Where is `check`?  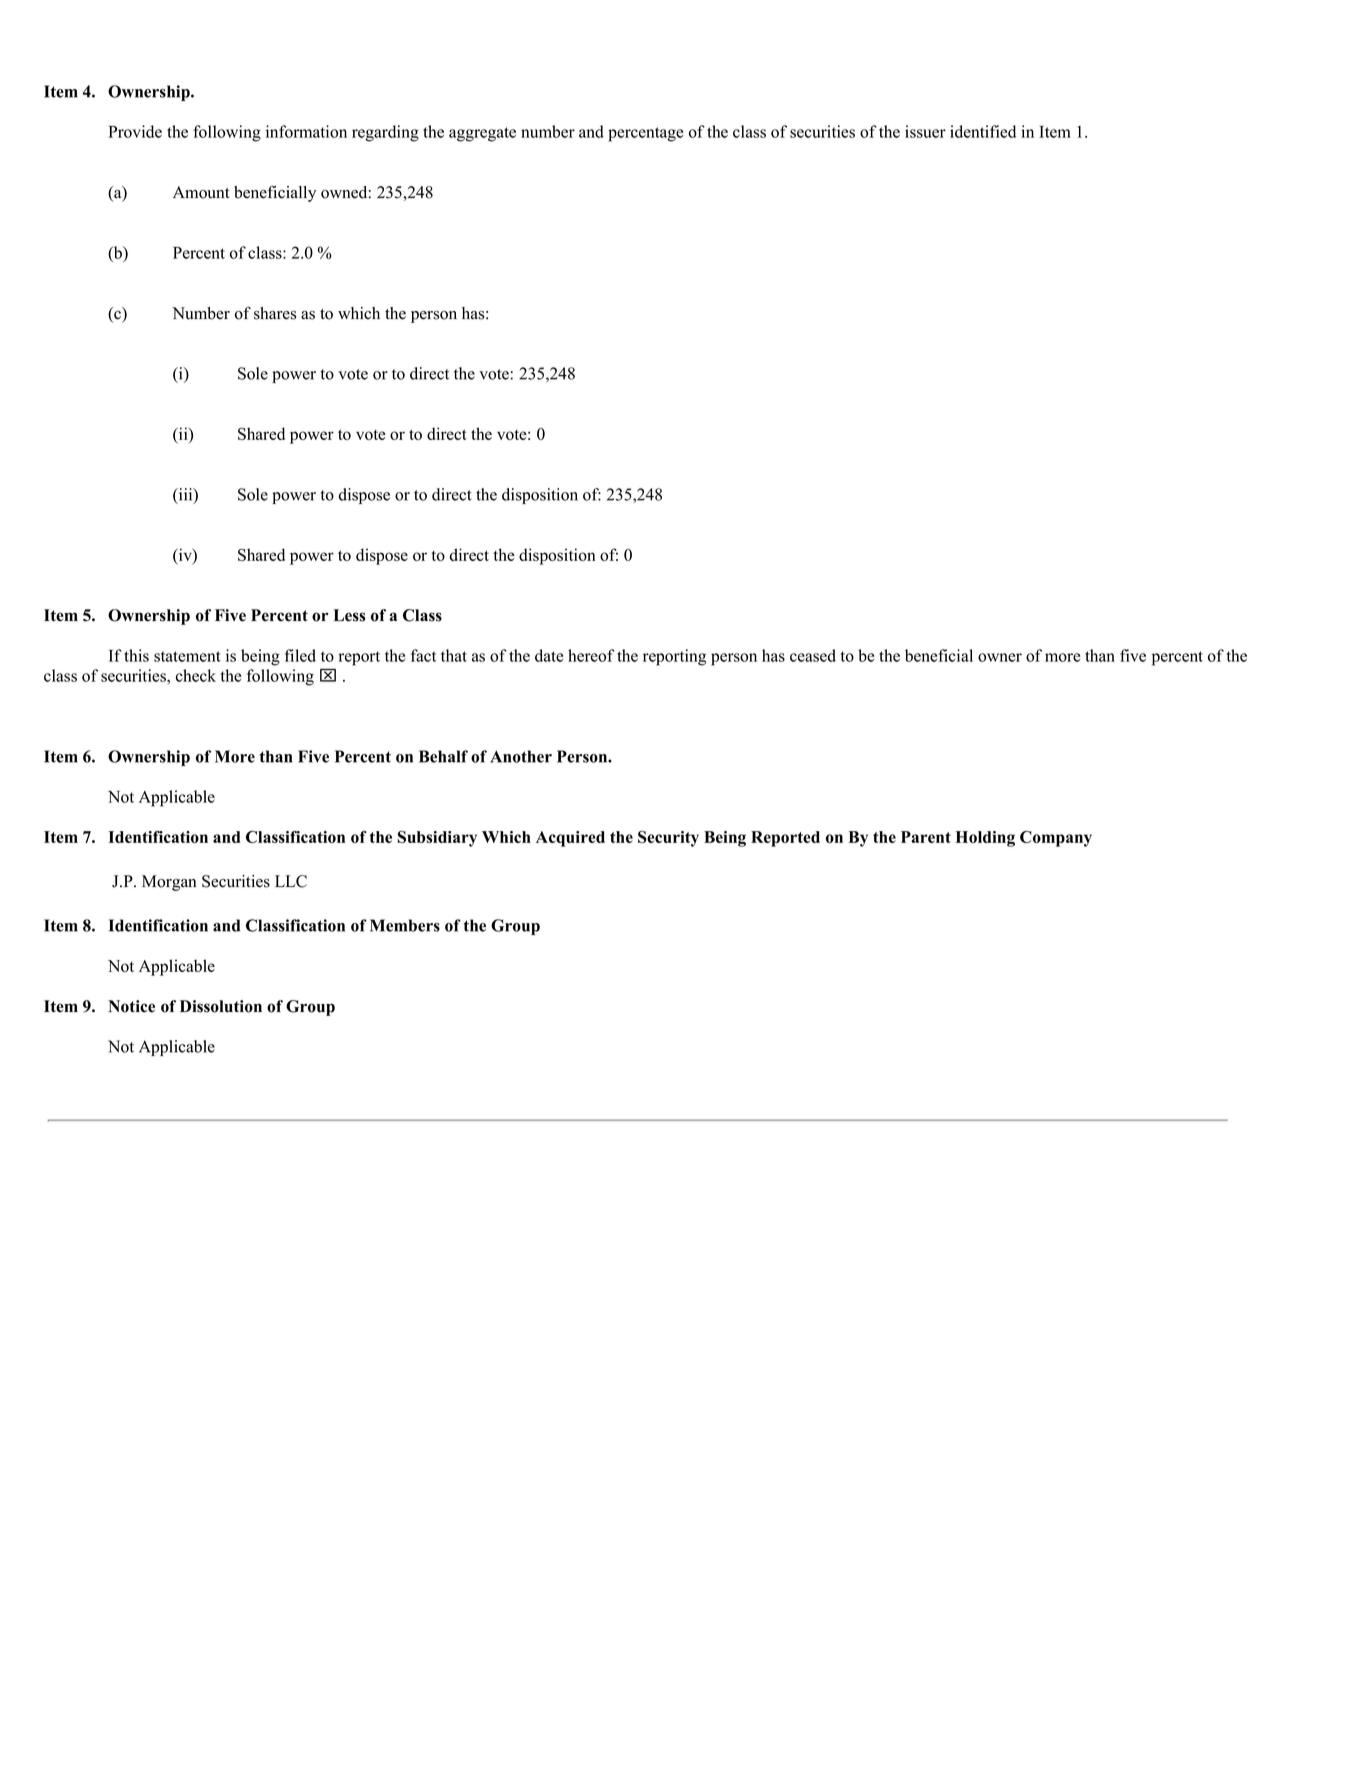
check is located at coordinates (196, 675).
